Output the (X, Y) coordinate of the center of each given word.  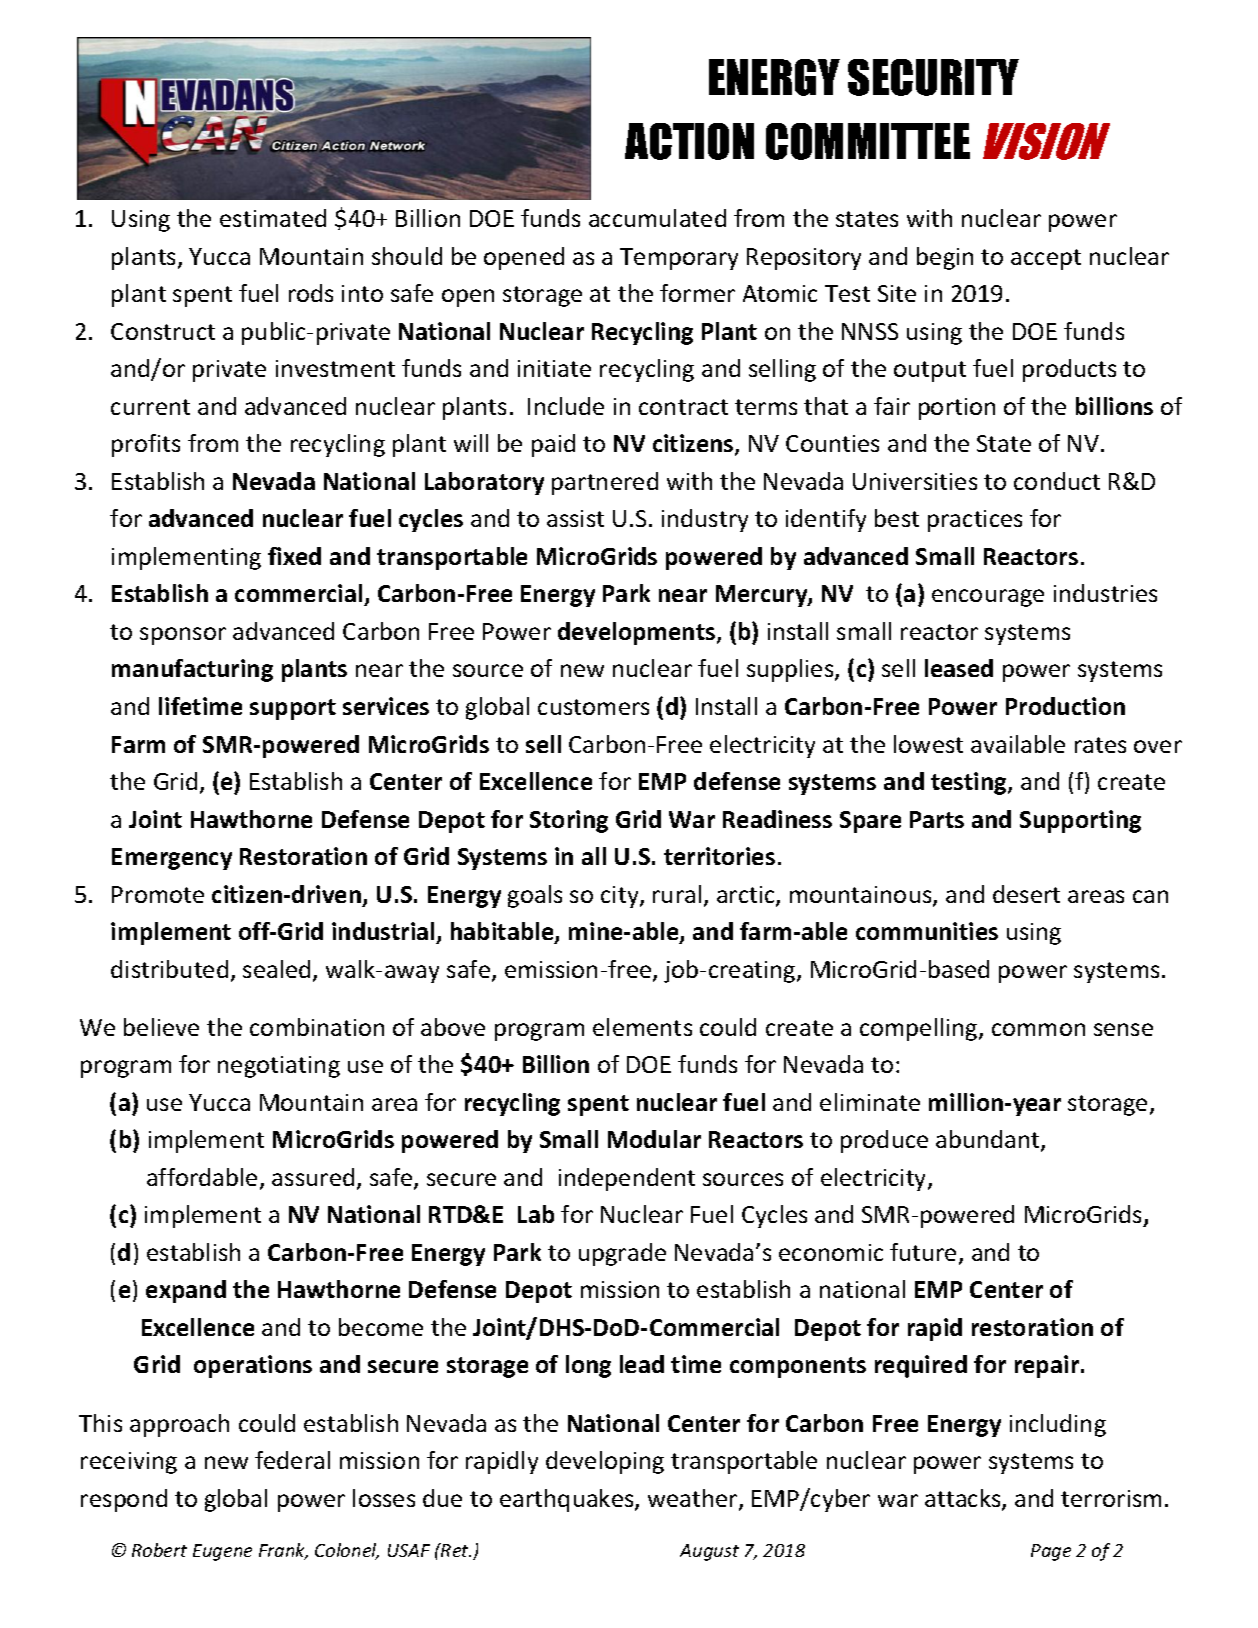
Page (1051, 1552)
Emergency (172, 859)
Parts (937, 819)
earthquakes (568, 1500)
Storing (569, 821)
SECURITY (933, 77)
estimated (273, 218)
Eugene (222, 1552)
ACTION (689, 141)
